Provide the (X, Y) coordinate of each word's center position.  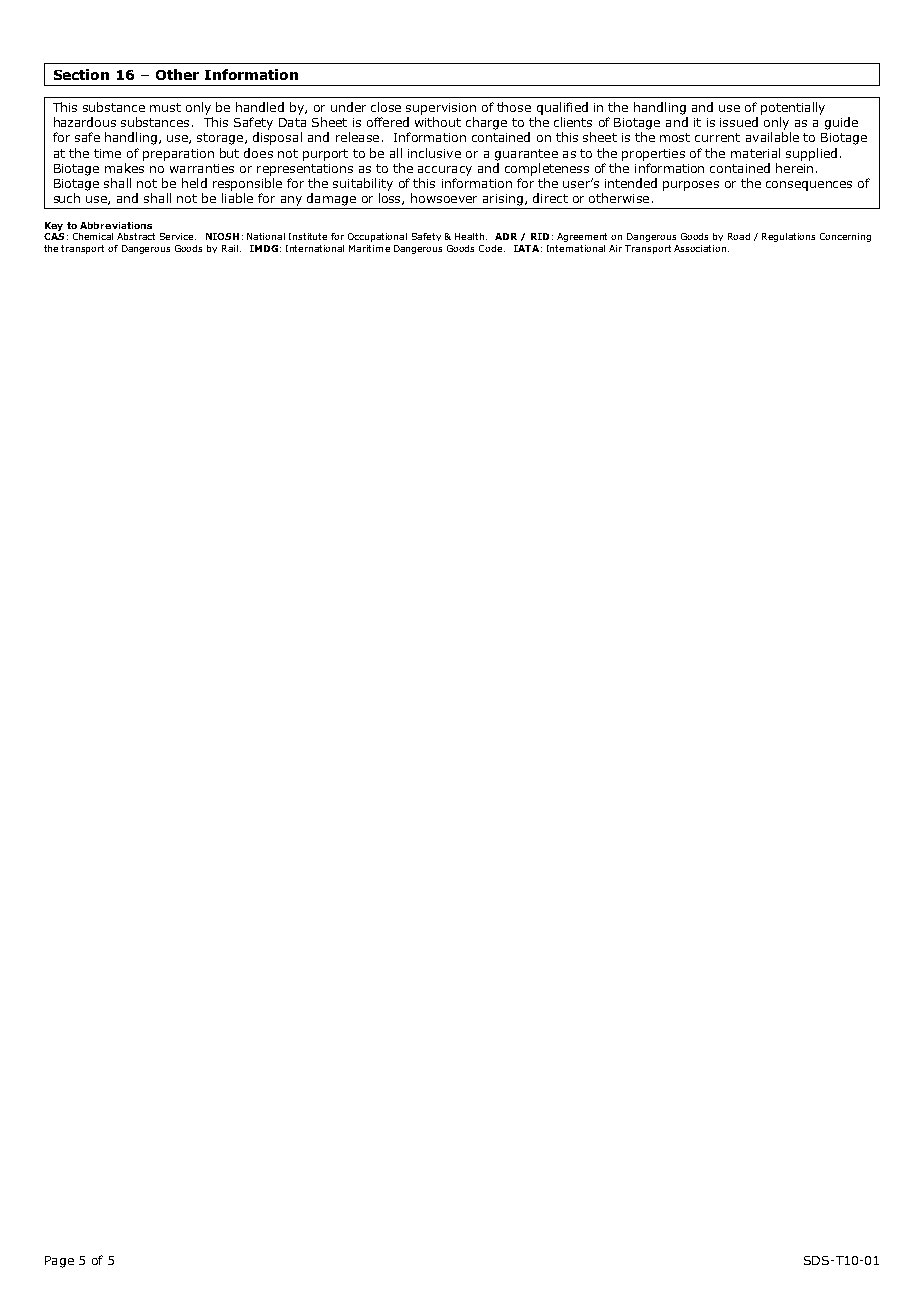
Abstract (136, 236)
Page (59, 1262)
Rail (230, 248)
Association (701, 248)
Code (492, 248)
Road (739, 236)
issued (739, 122)
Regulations (788, 237)
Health (471, 236)
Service (178, 236)
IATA (526, 248)
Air (615, 248)
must (165, 107)
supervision (441, 109)
